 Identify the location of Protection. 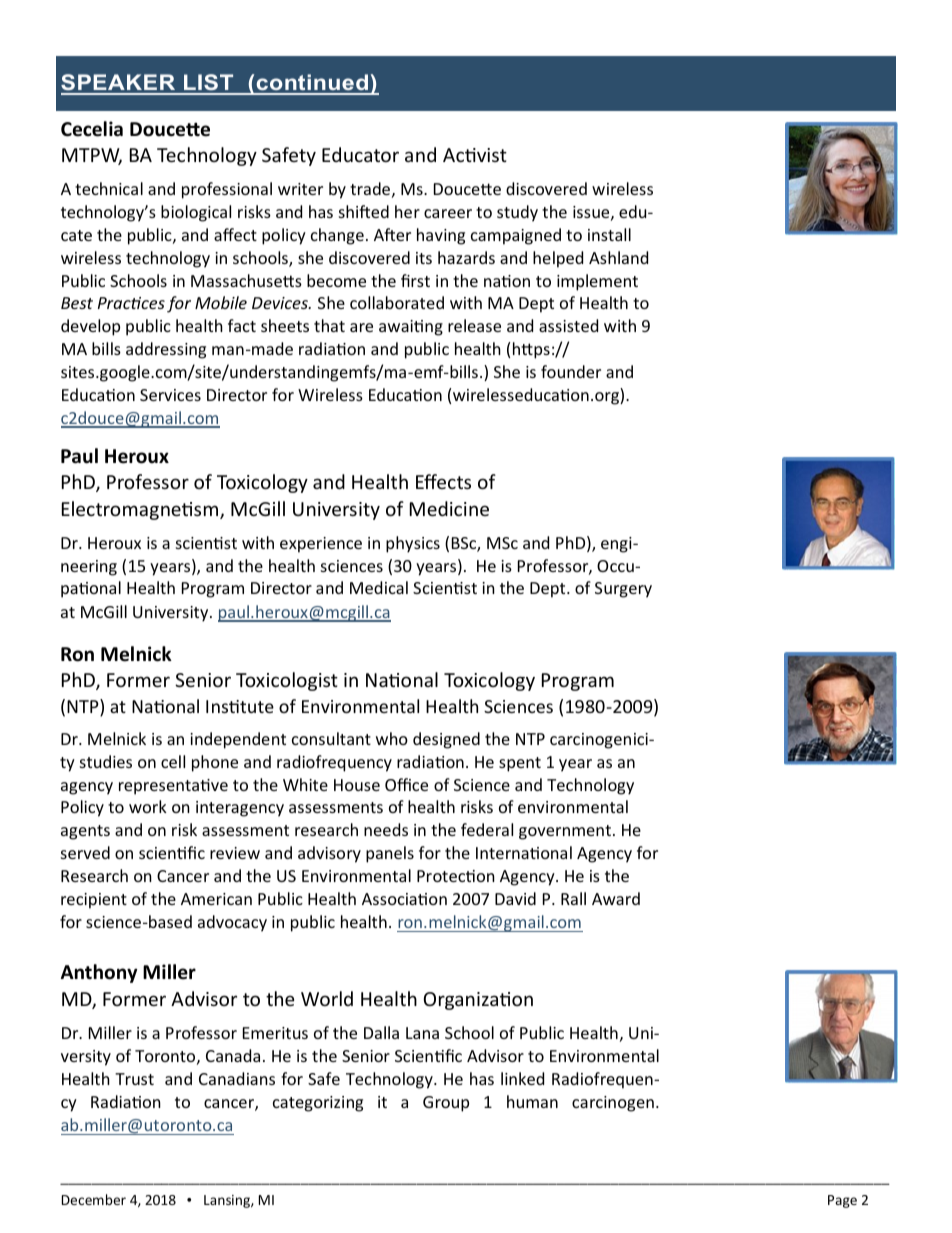
(456, 876).
